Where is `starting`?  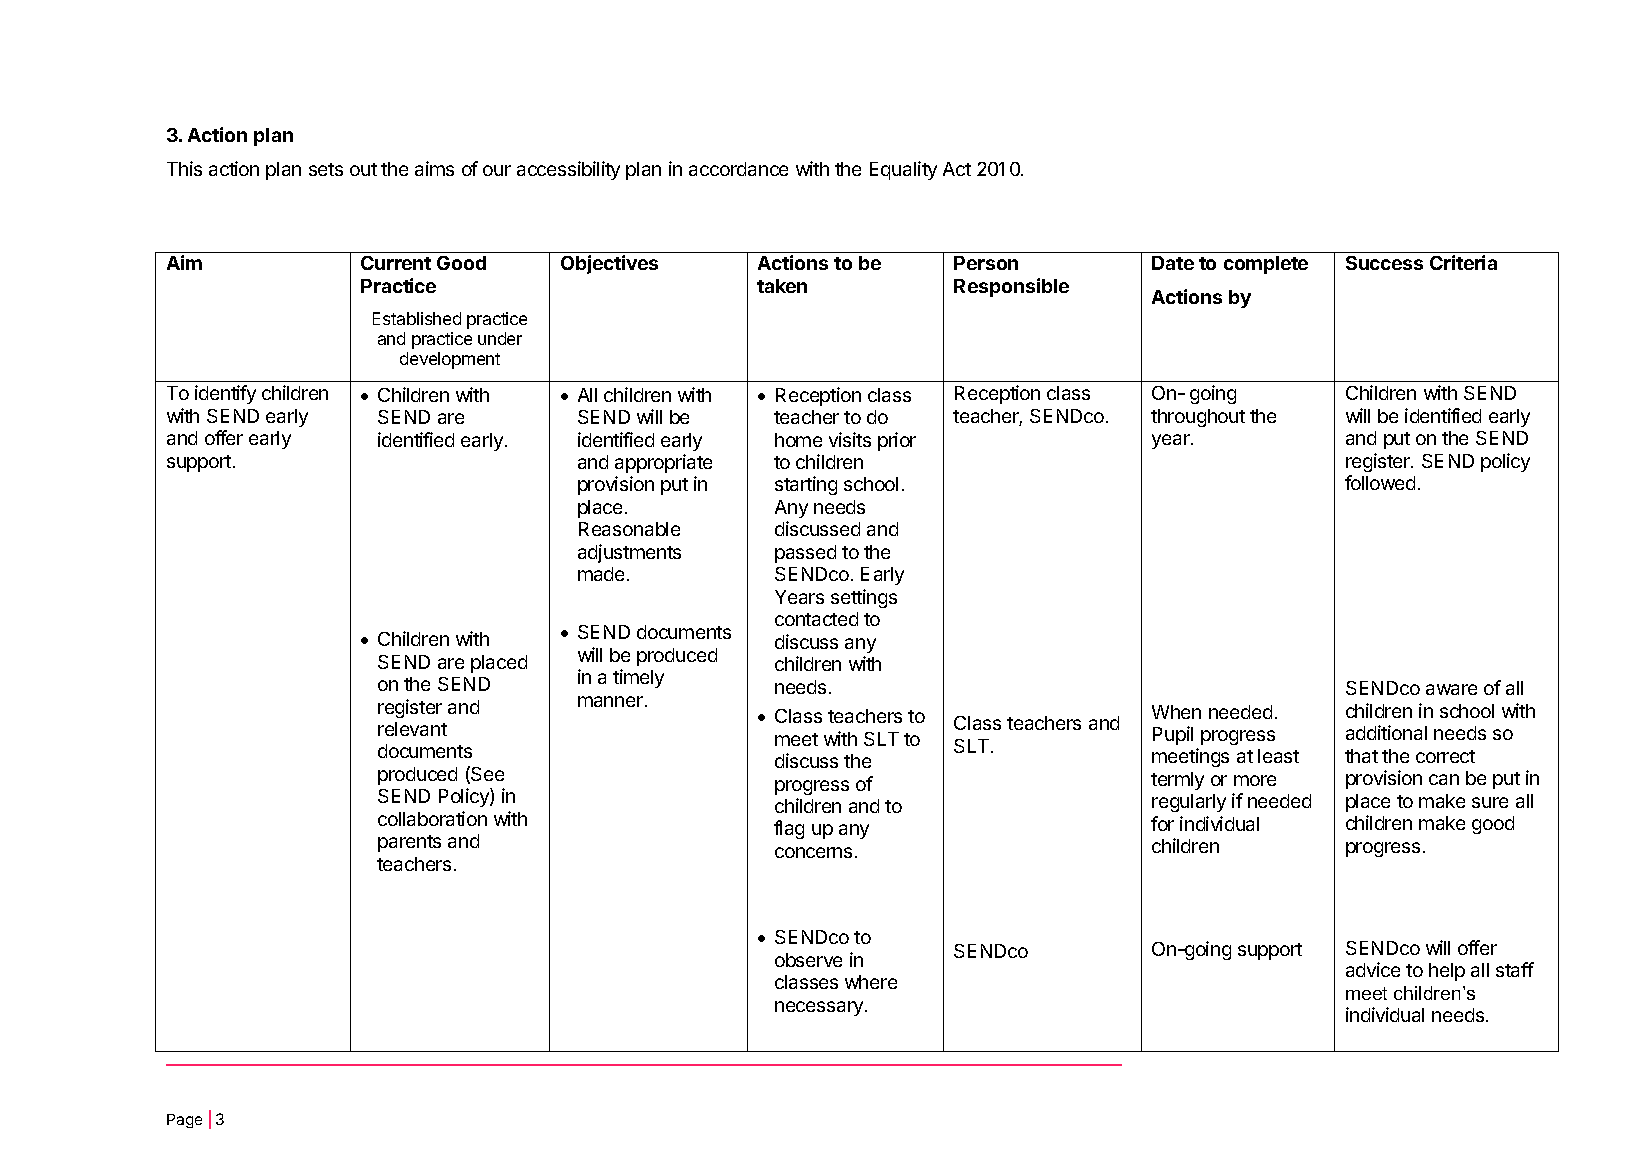 starting is located at coordinates (806, 485).
